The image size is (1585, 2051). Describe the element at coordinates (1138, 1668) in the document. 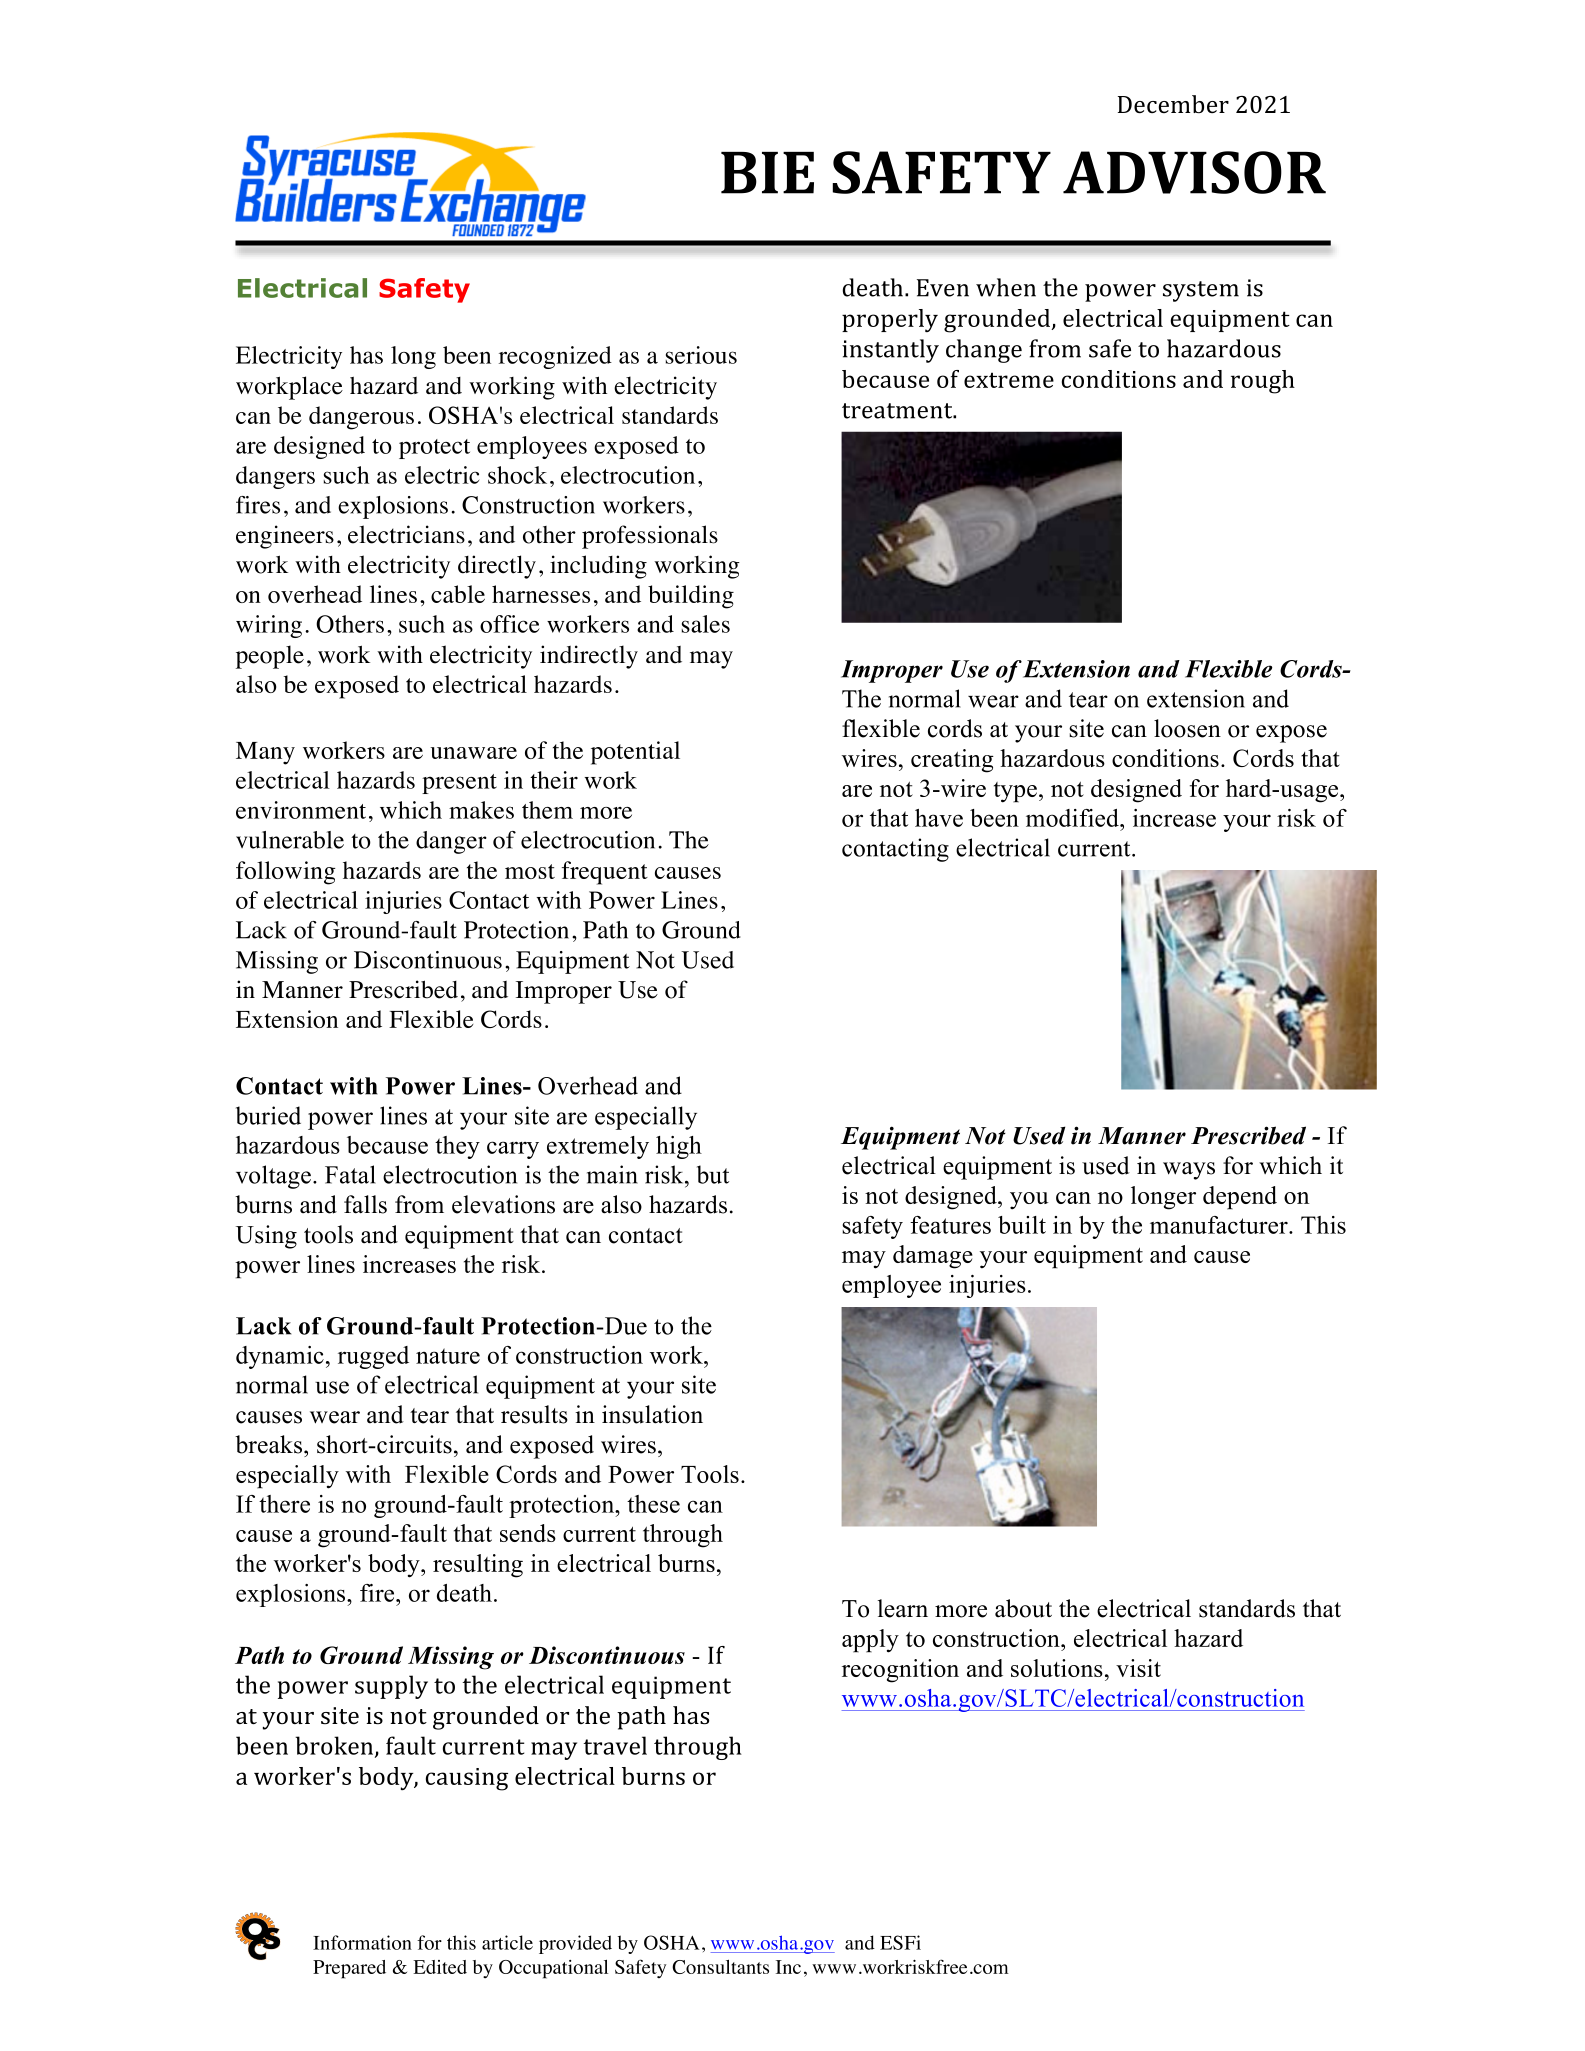

I see `visit` at that location.
